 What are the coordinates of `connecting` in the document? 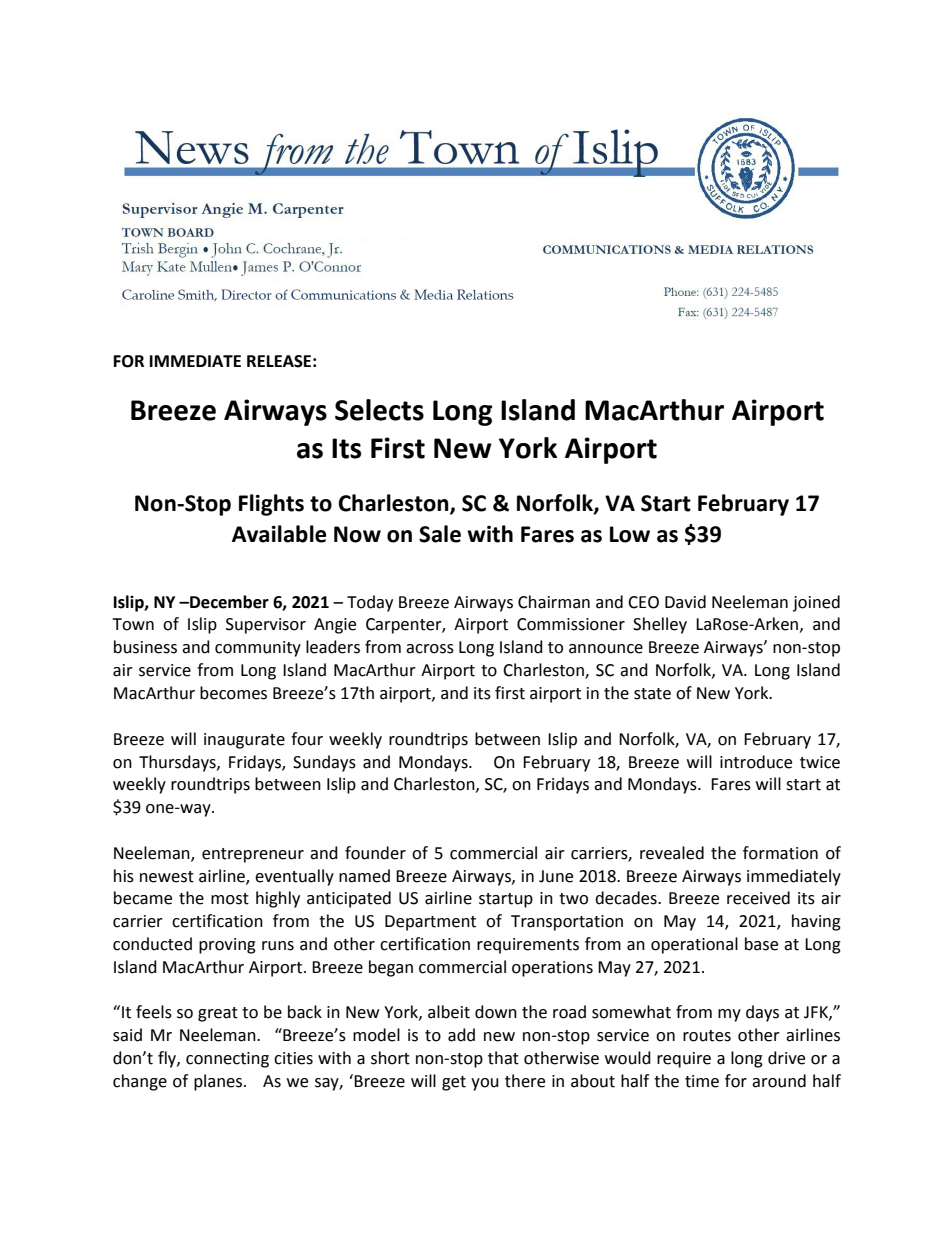 It's located at (227, 1060).
